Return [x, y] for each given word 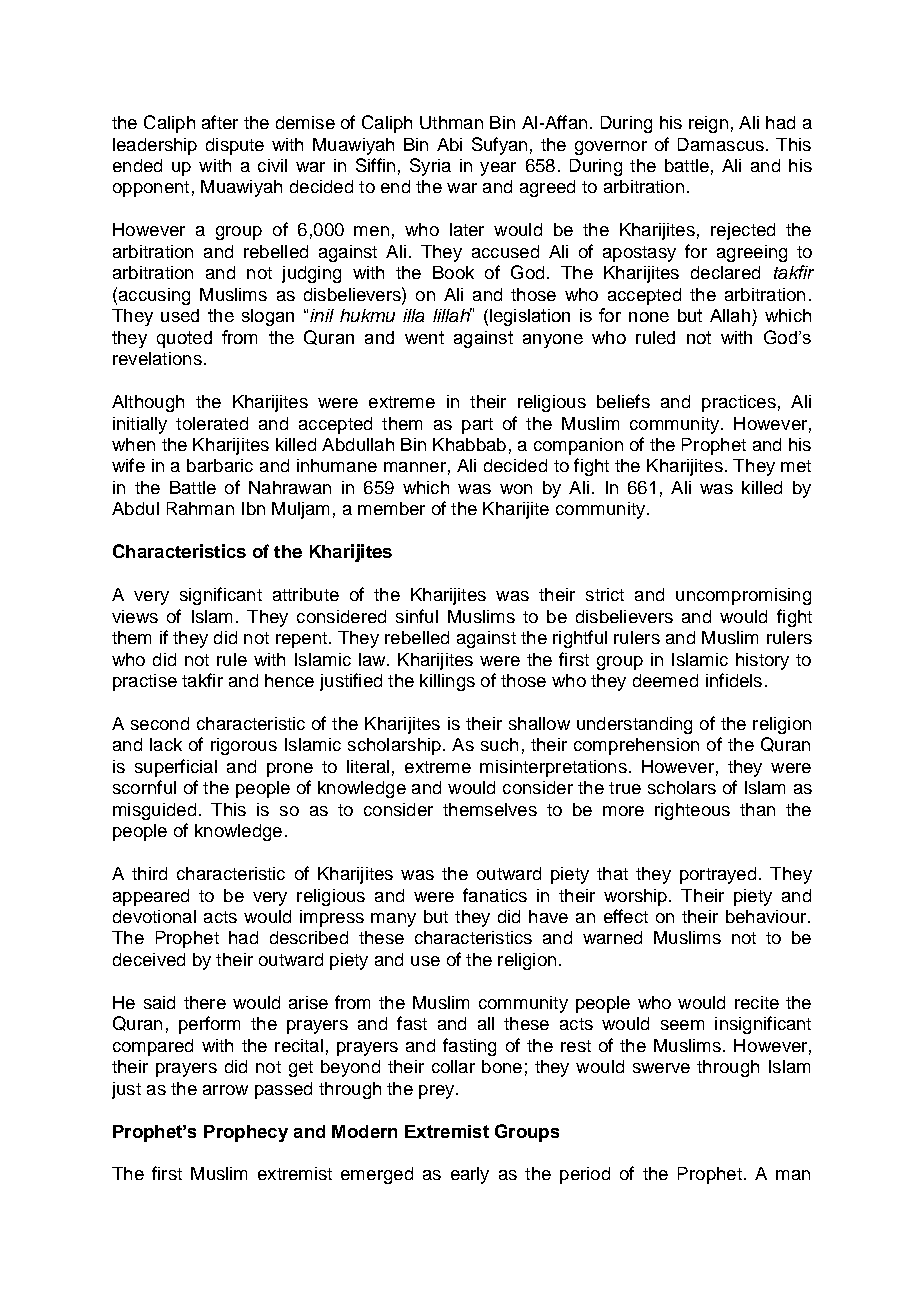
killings [447, 682]
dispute [235, 146]
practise [145, 682]
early [470, 1175]
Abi [449, 144]
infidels [734, 680]
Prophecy [246, 1133]
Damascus [721, 144]
